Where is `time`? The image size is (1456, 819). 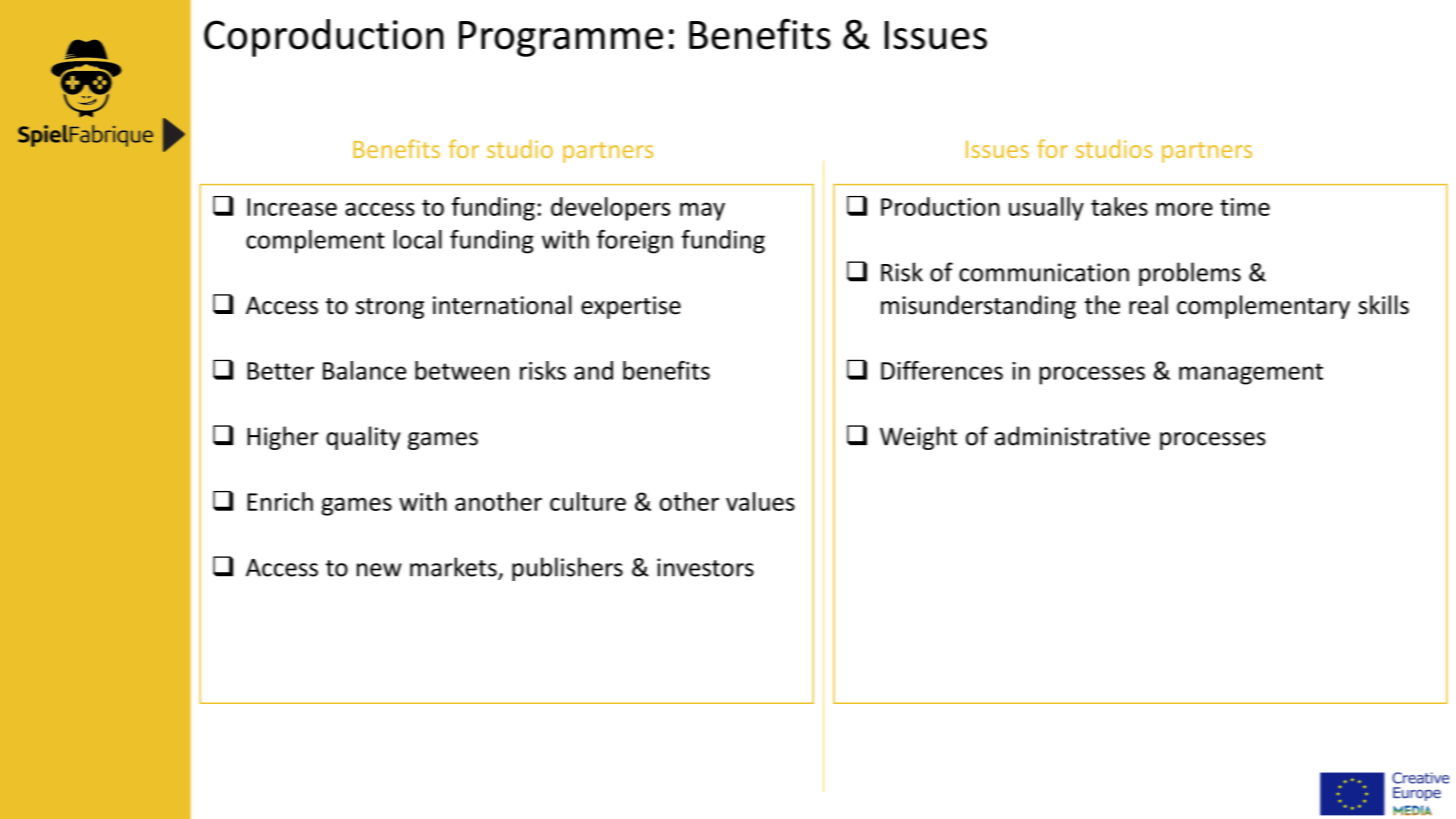 time is located at coordinates (1245, 207).
